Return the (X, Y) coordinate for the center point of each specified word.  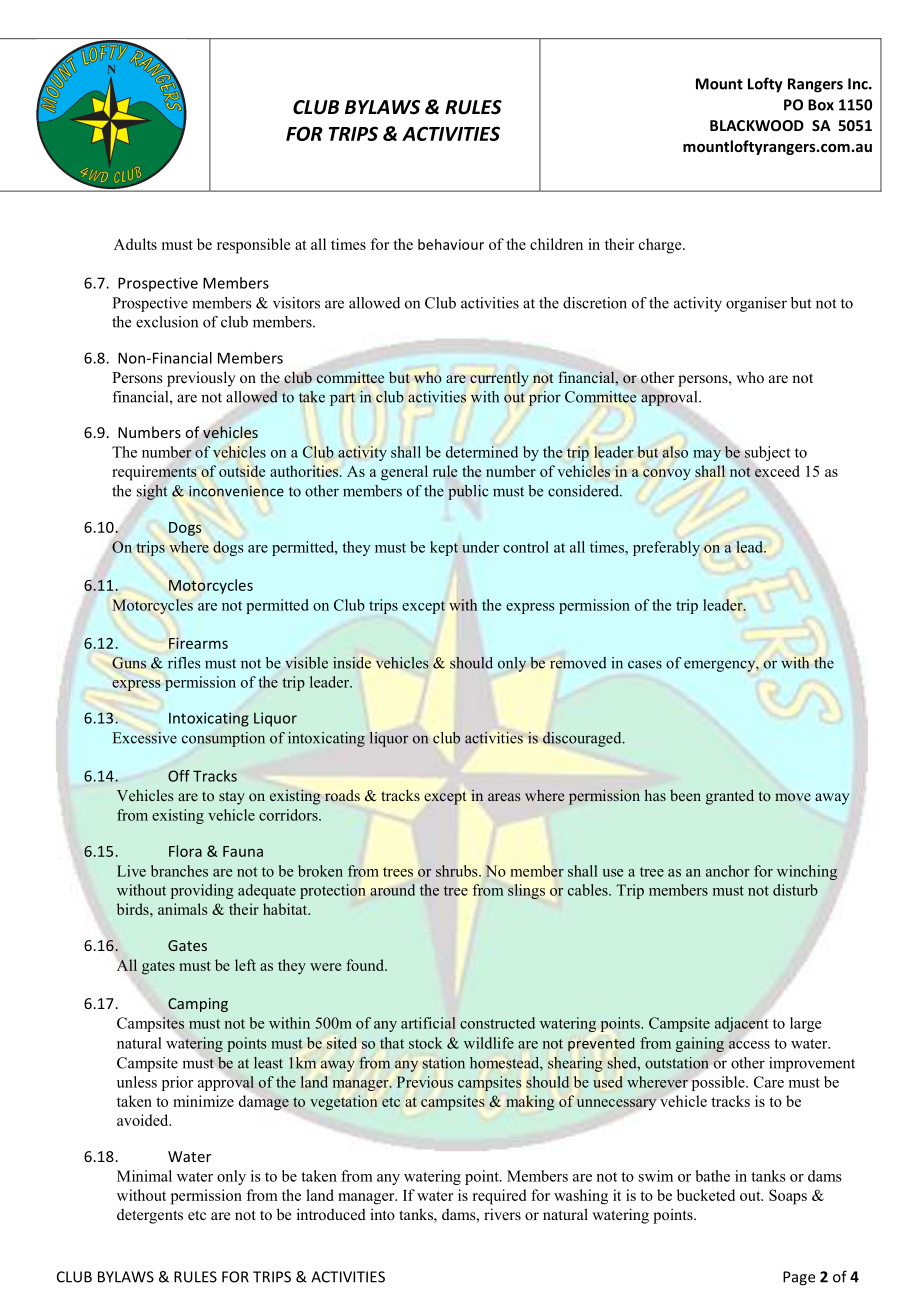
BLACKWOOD (757, 125)
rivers (502, 1214)
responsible (254, 246)
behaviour (451, 244)
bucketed (706, 1195)
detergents (150, 1216)
